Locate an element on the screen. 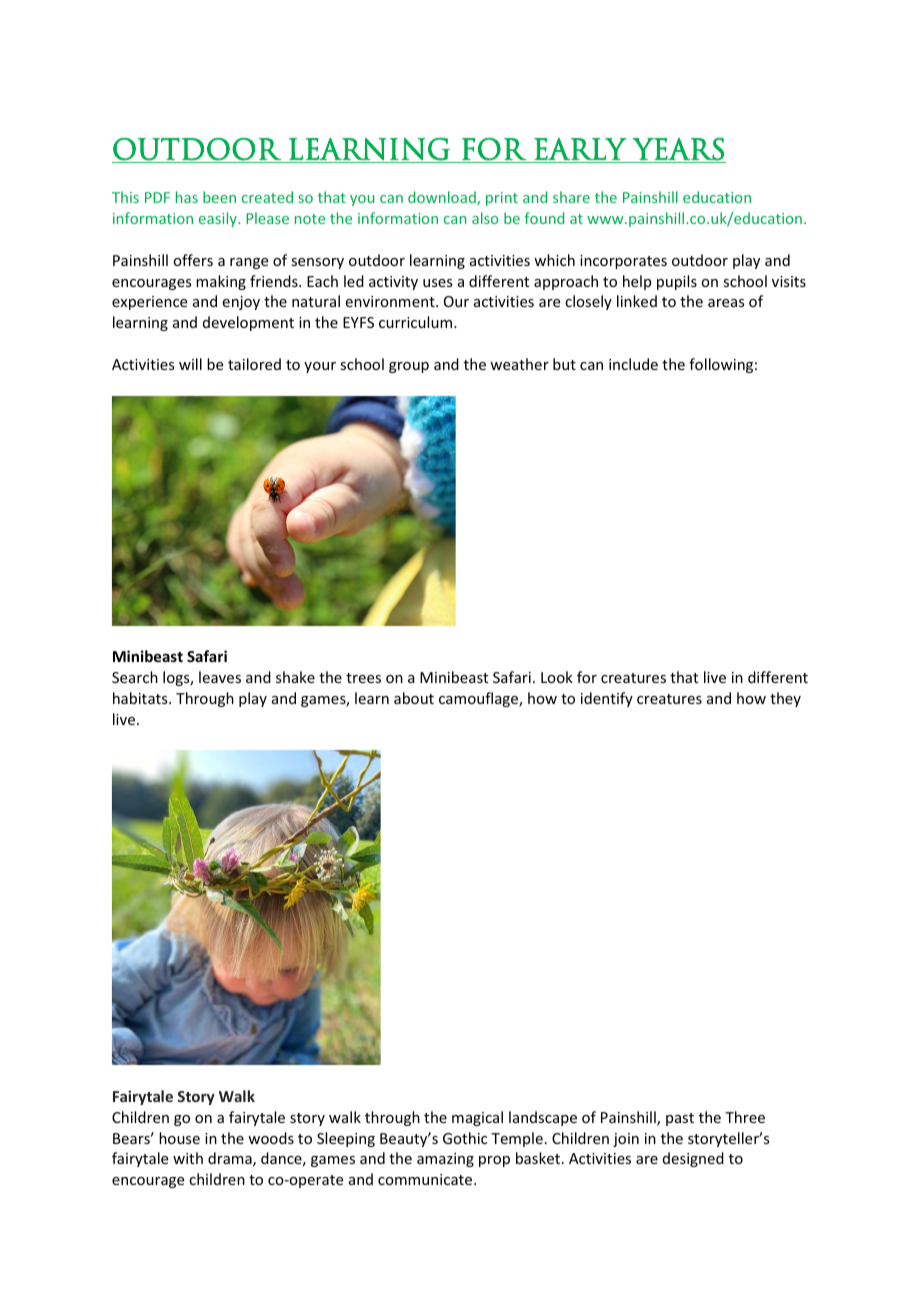 This screenshot has width=924, height=1308. Gothic is located at coordinates (465, 1138).
